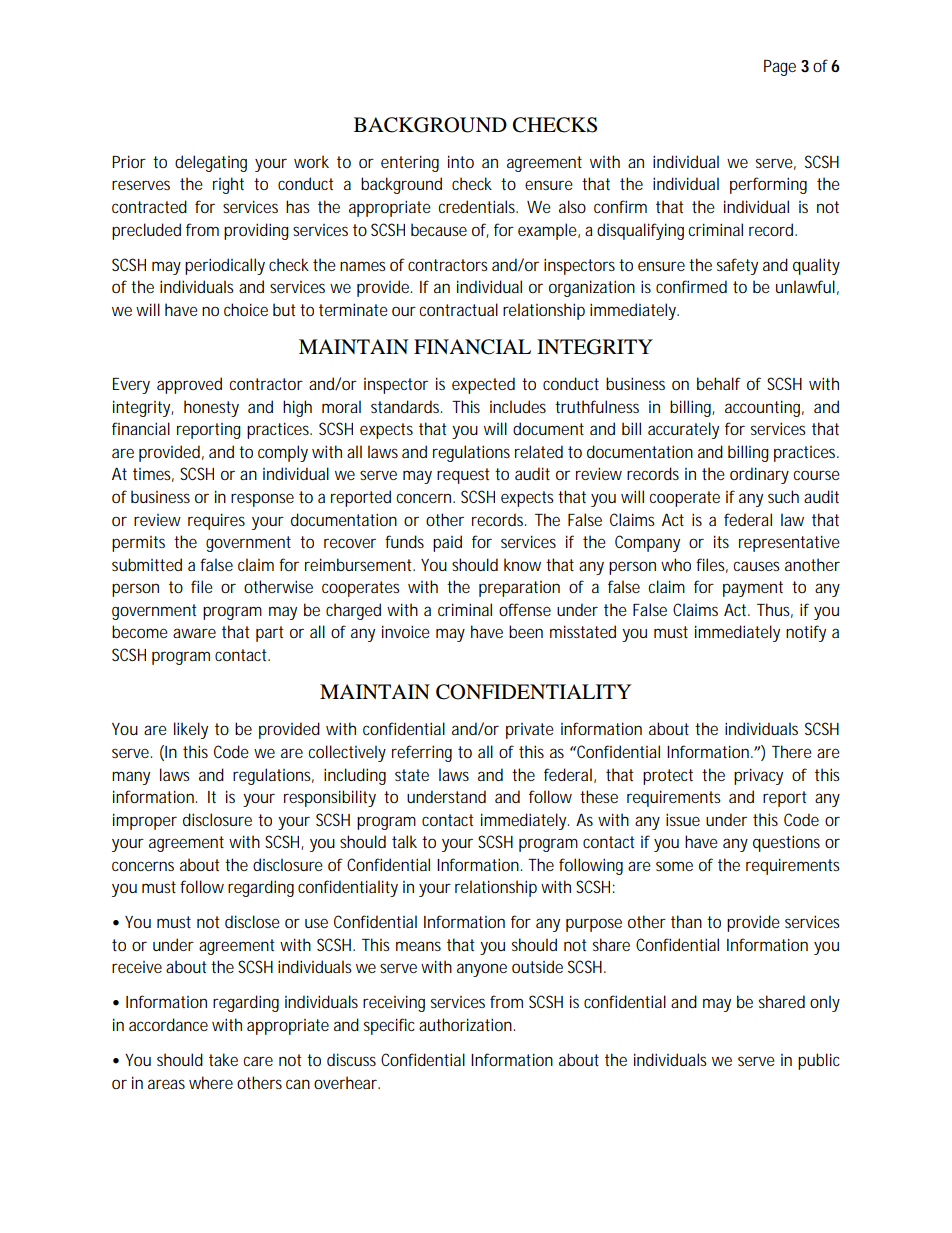  Describe the element at coordinates (461, 161) in the image. I see `into` at that location.
